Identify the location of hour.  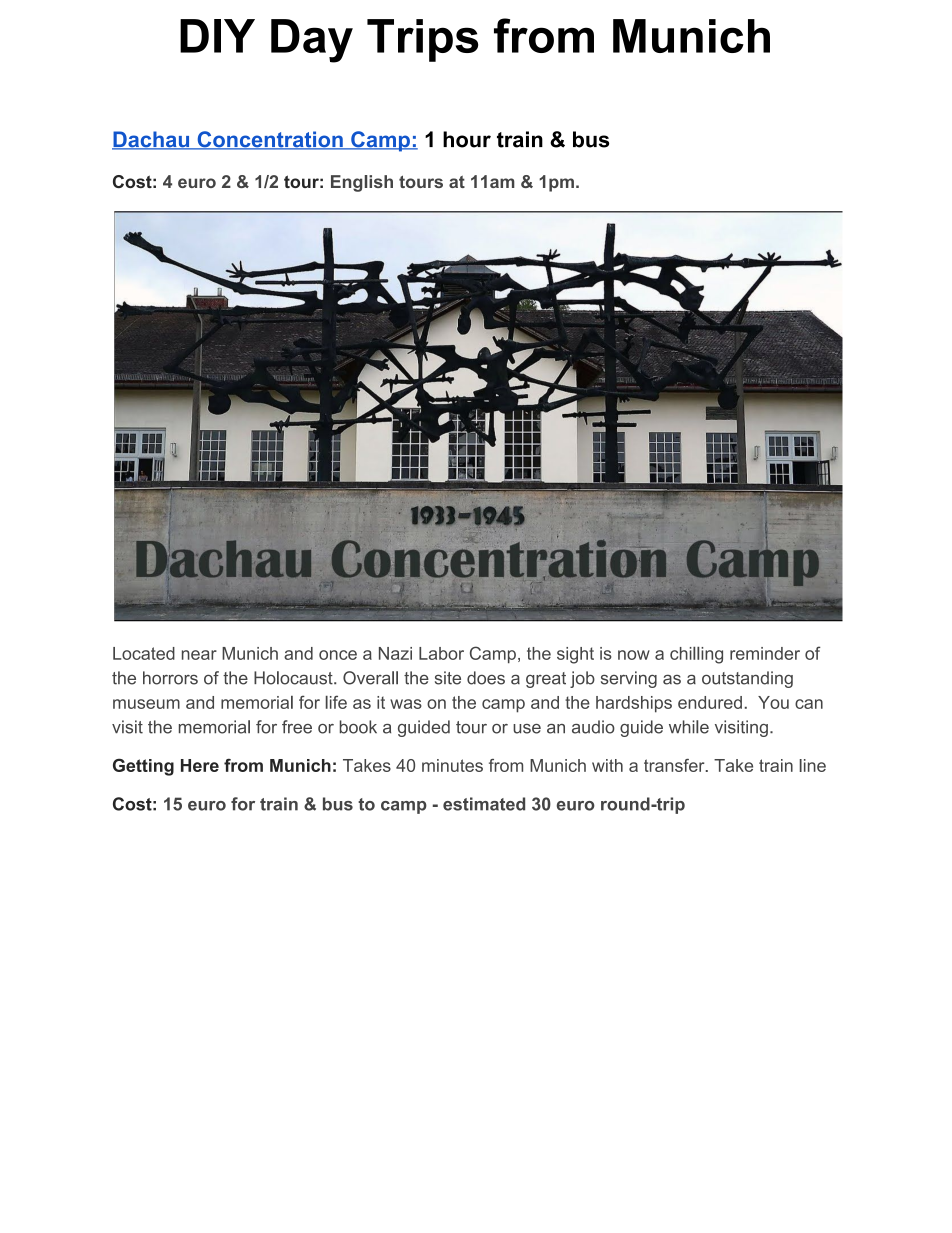
(467, 139).
